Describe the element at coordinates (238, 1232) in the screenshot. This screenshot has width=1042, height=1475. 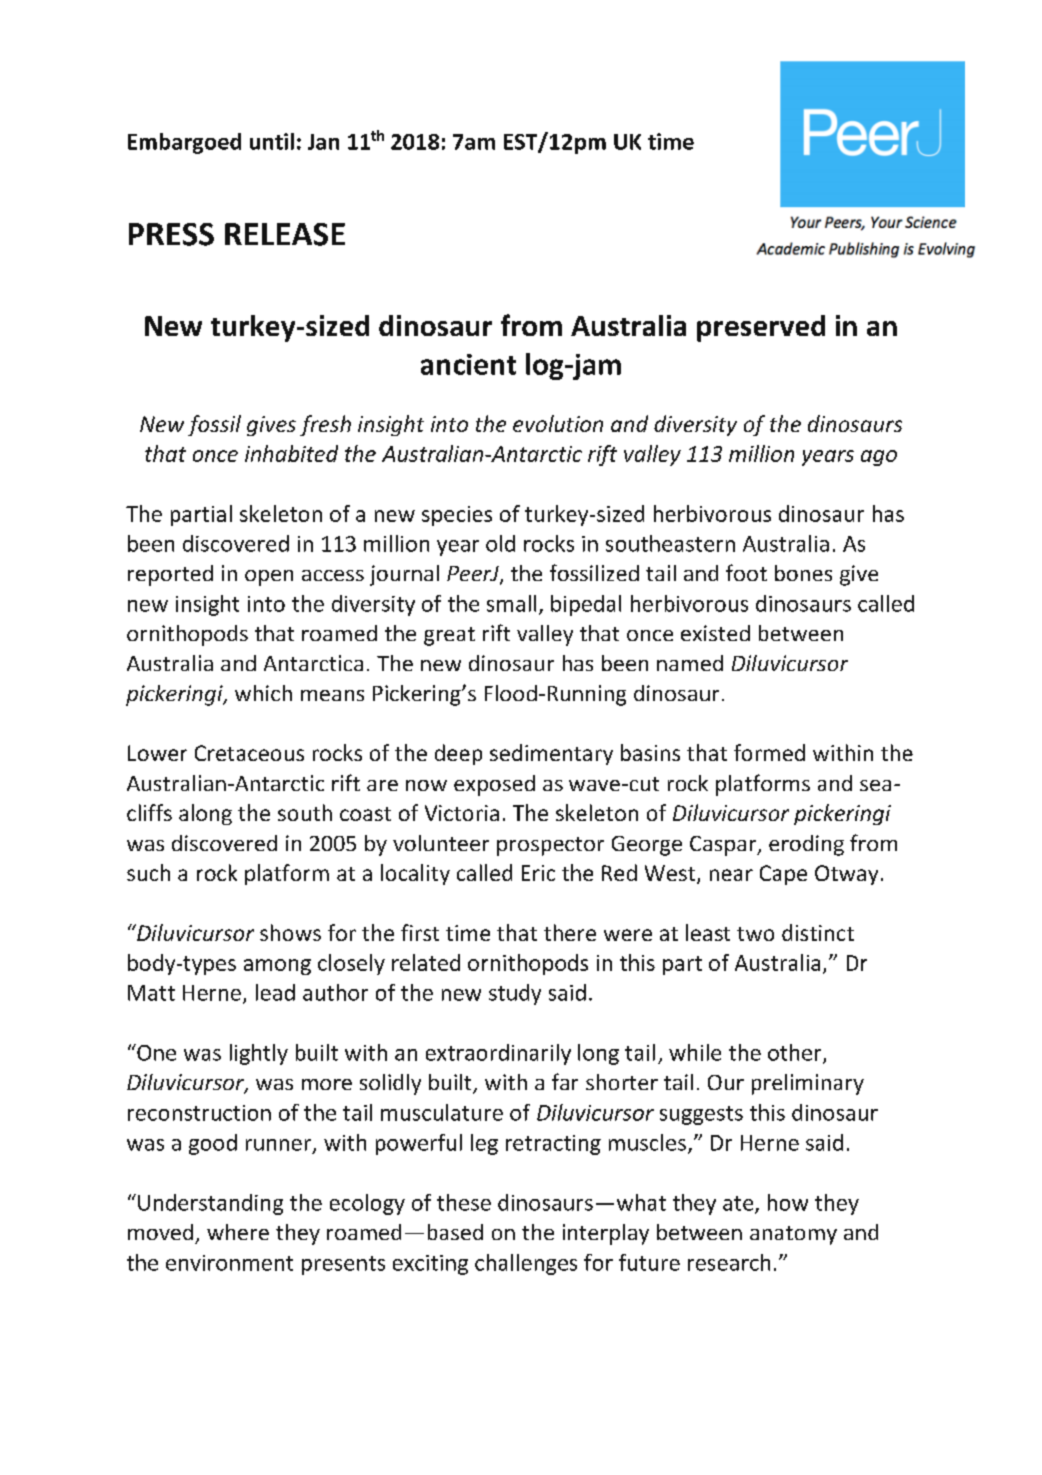
I see `where` at that location.
